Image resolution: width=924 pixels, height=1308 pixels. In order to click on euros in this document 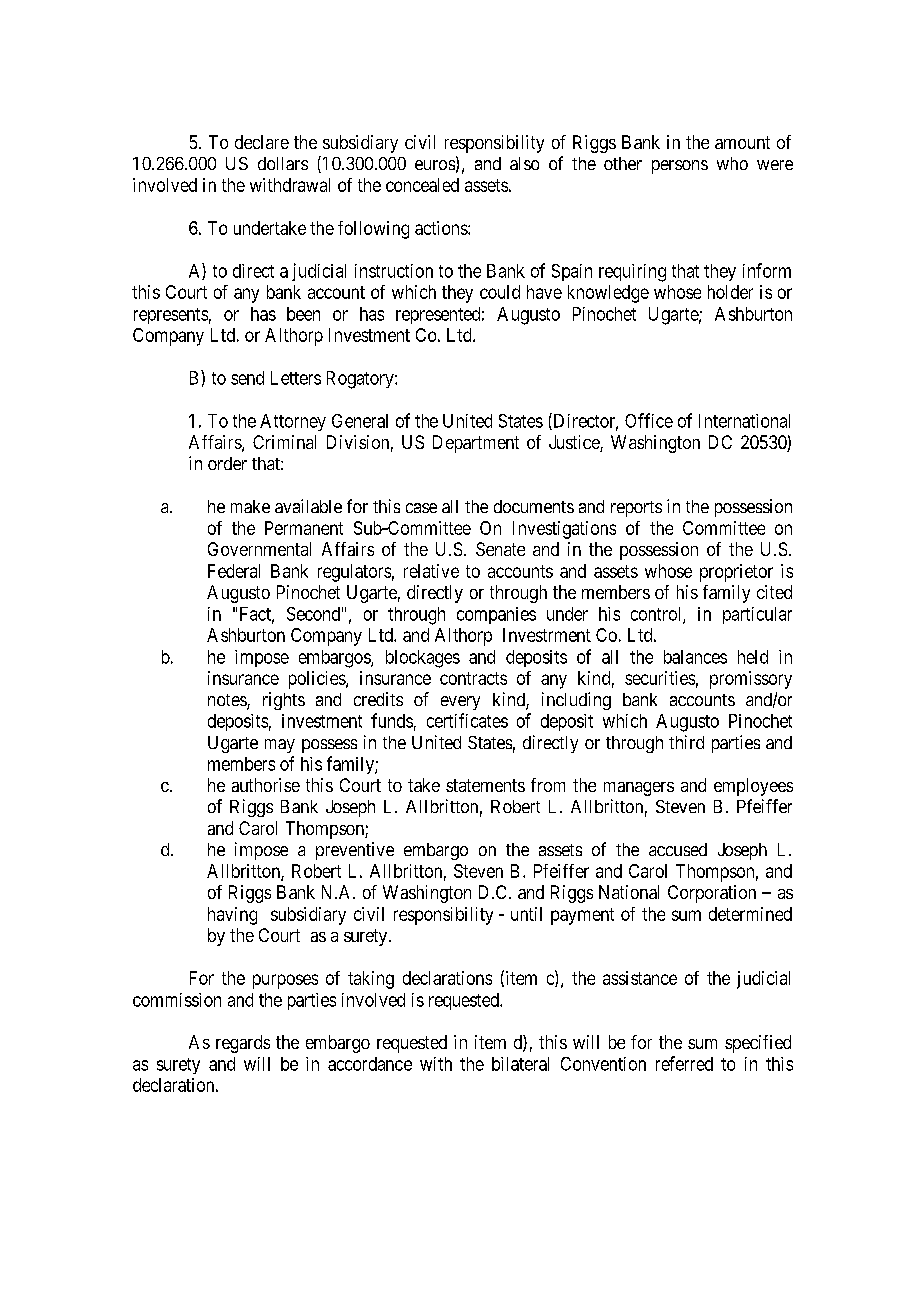, I will do `click(435, 165)`.
